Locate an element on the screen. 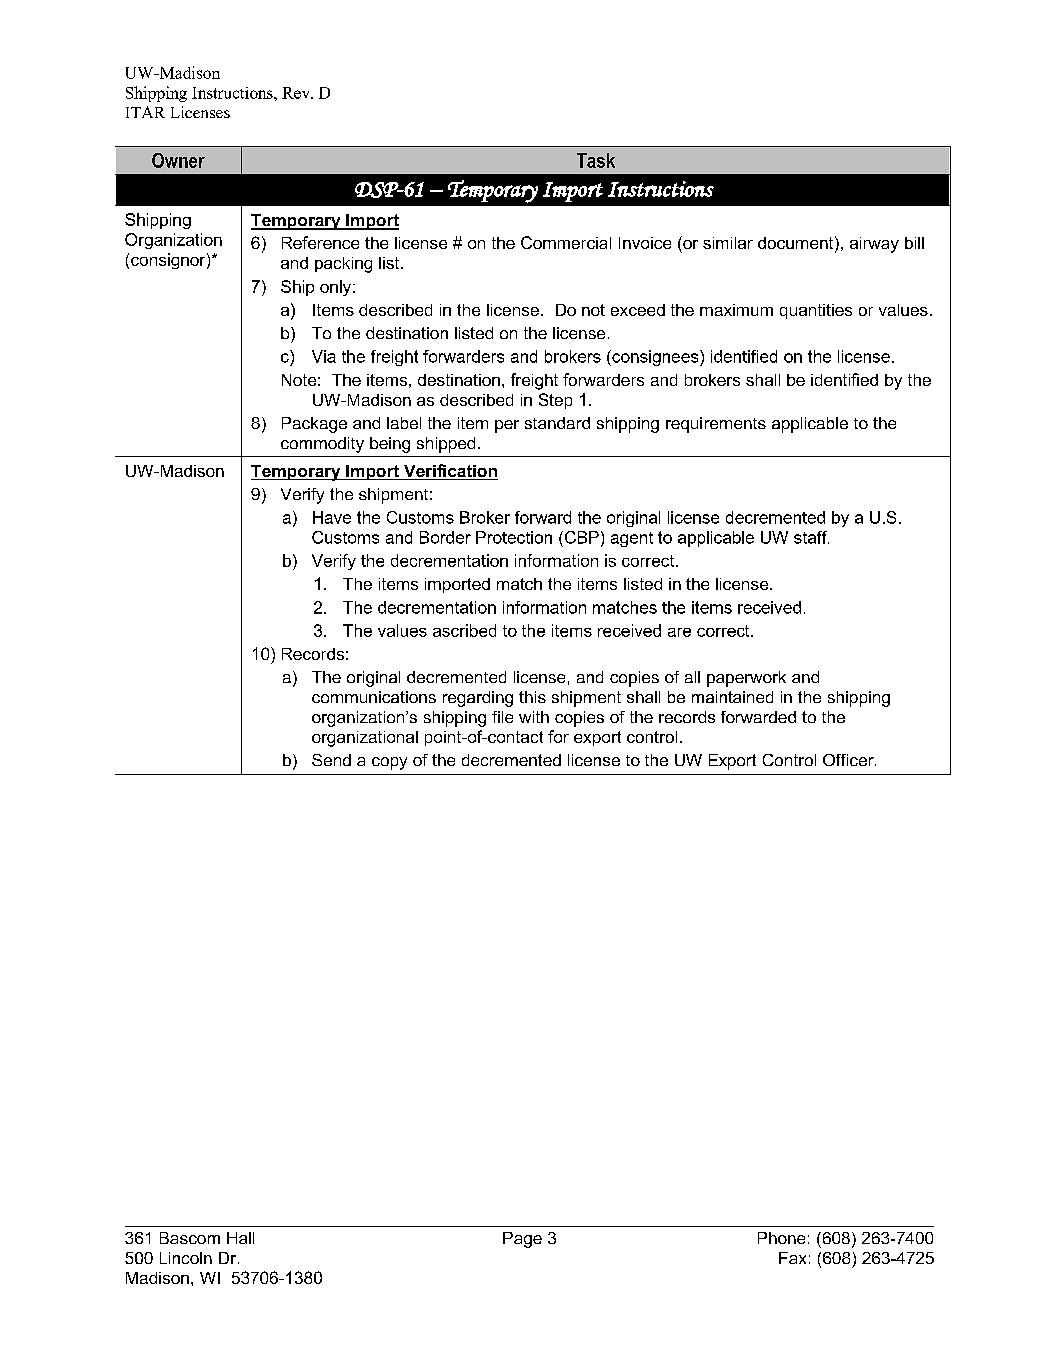 Image resolution: width=1059 pixels, height=1370 pixels. Phone is located at coordinates (781, 1238).
